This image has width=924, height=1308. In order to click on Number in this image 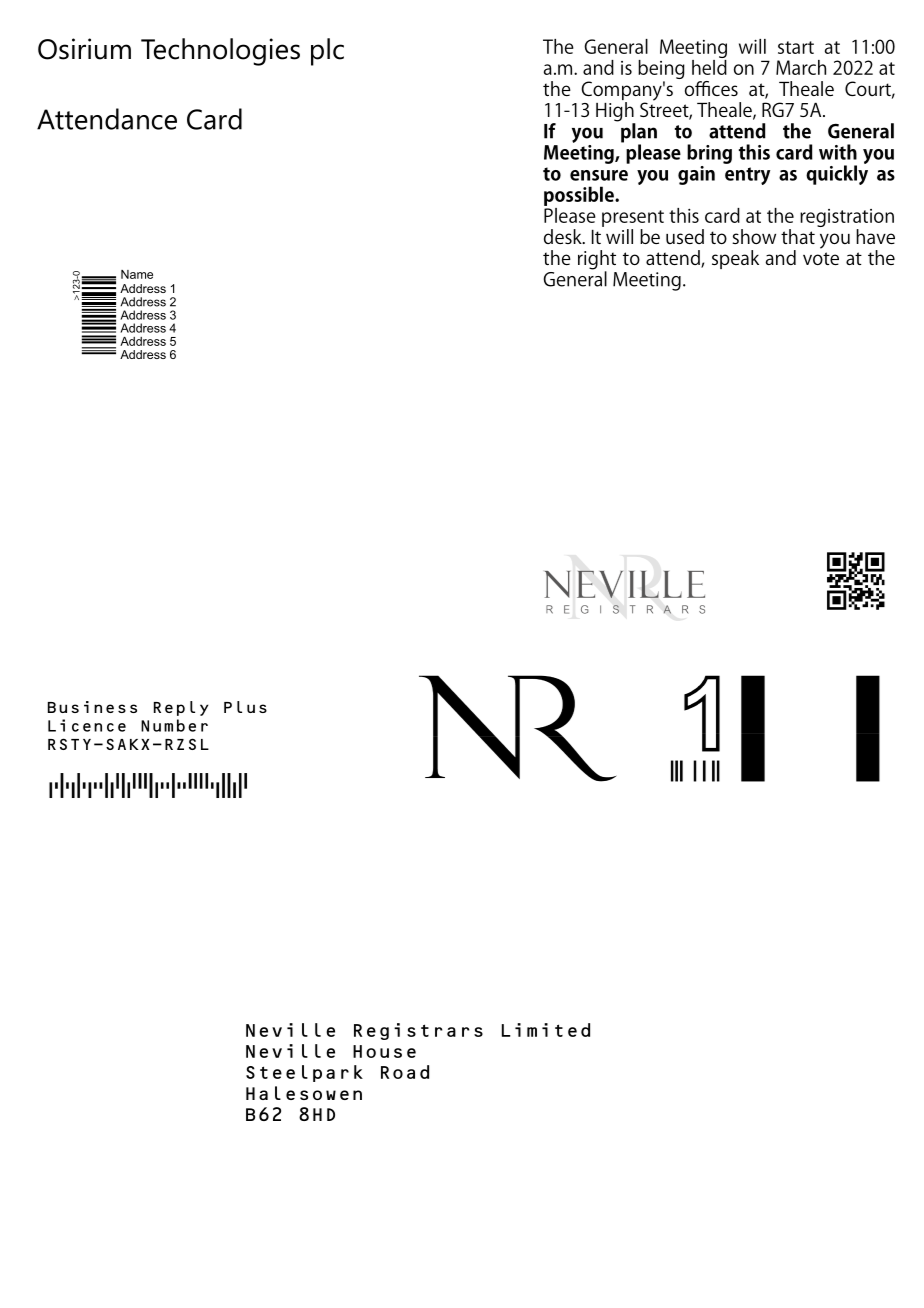, I will do `click(174, 725)`.
